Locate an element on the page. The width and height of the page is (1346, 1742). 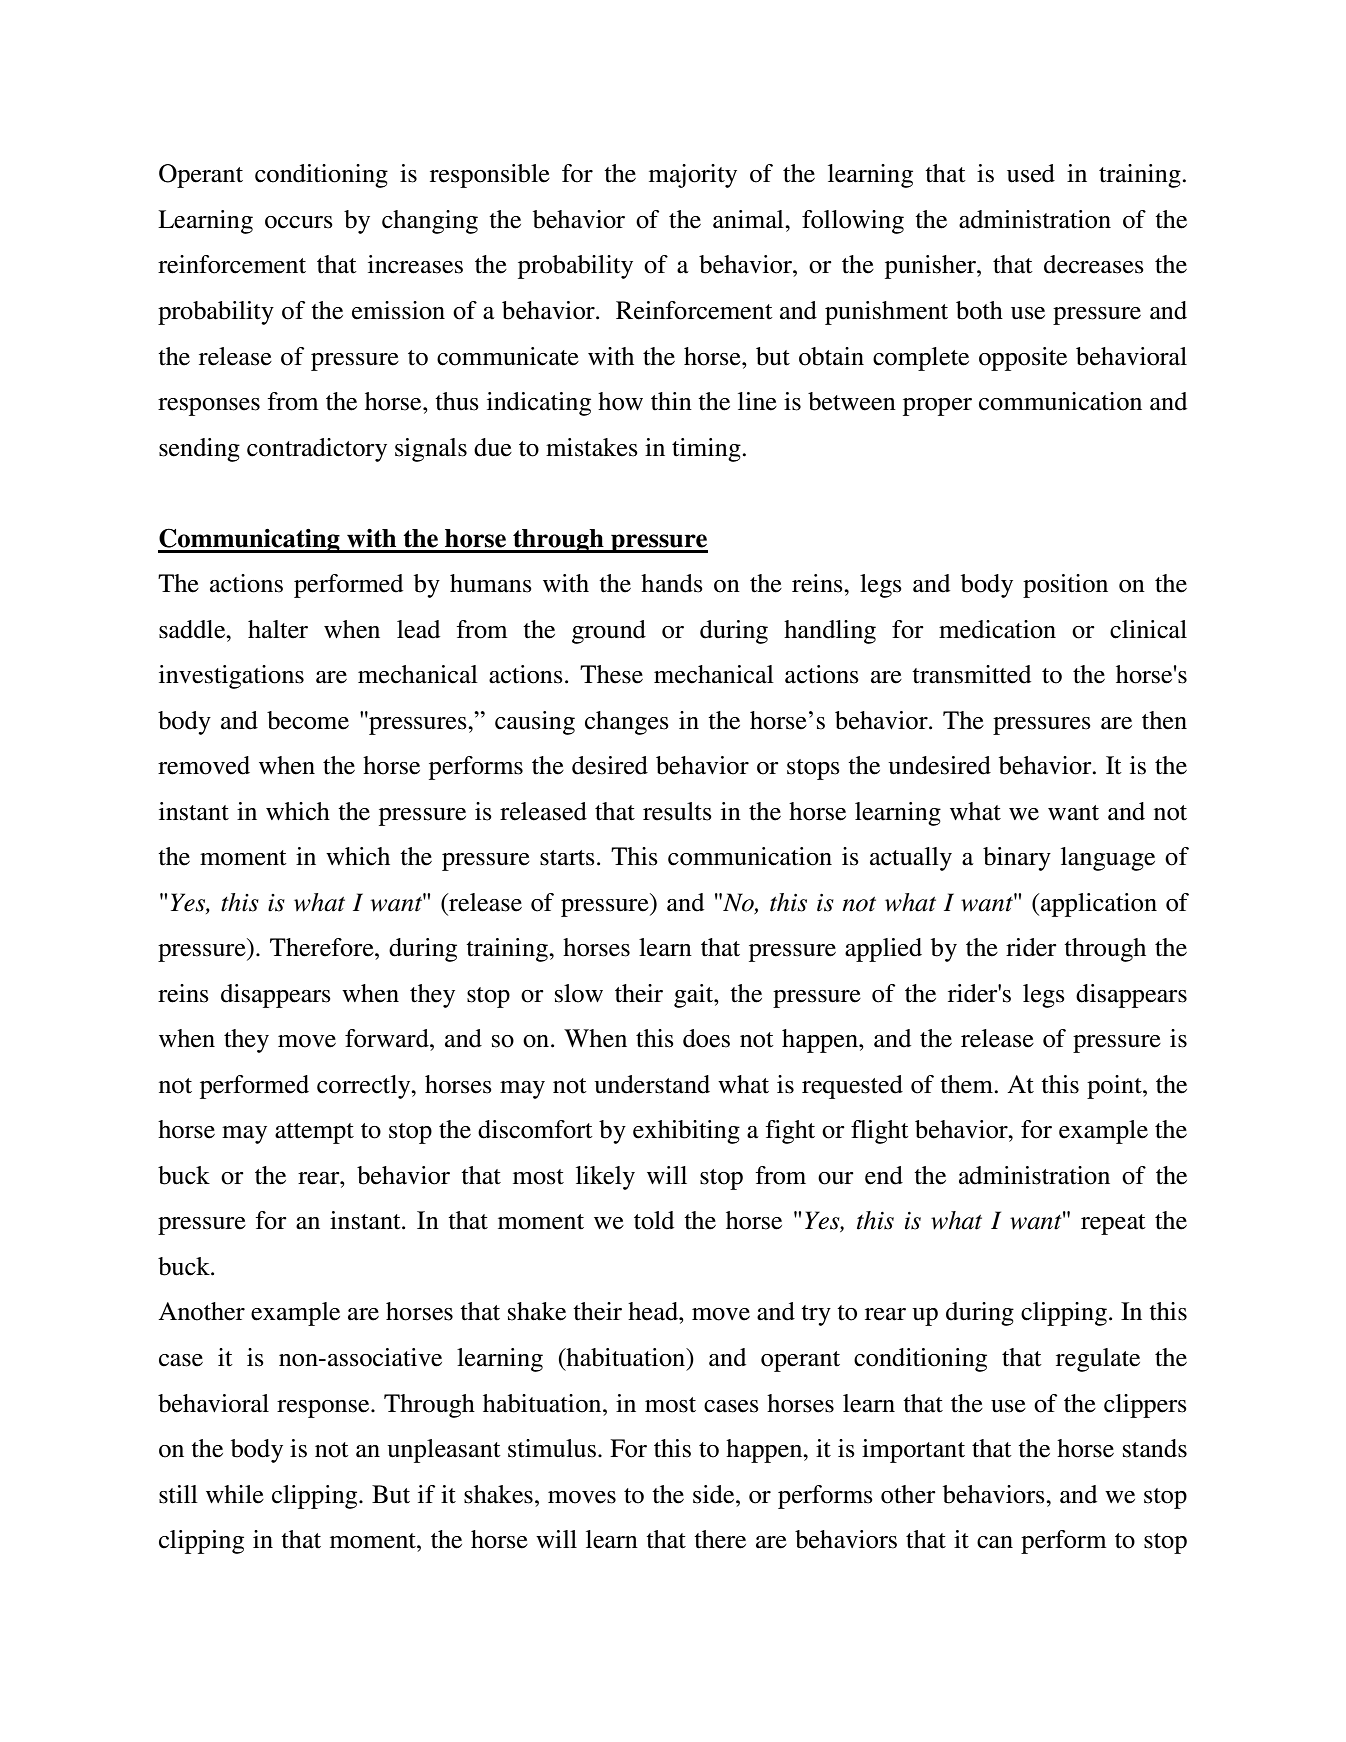
can is located at coordinates (995, 1542).
